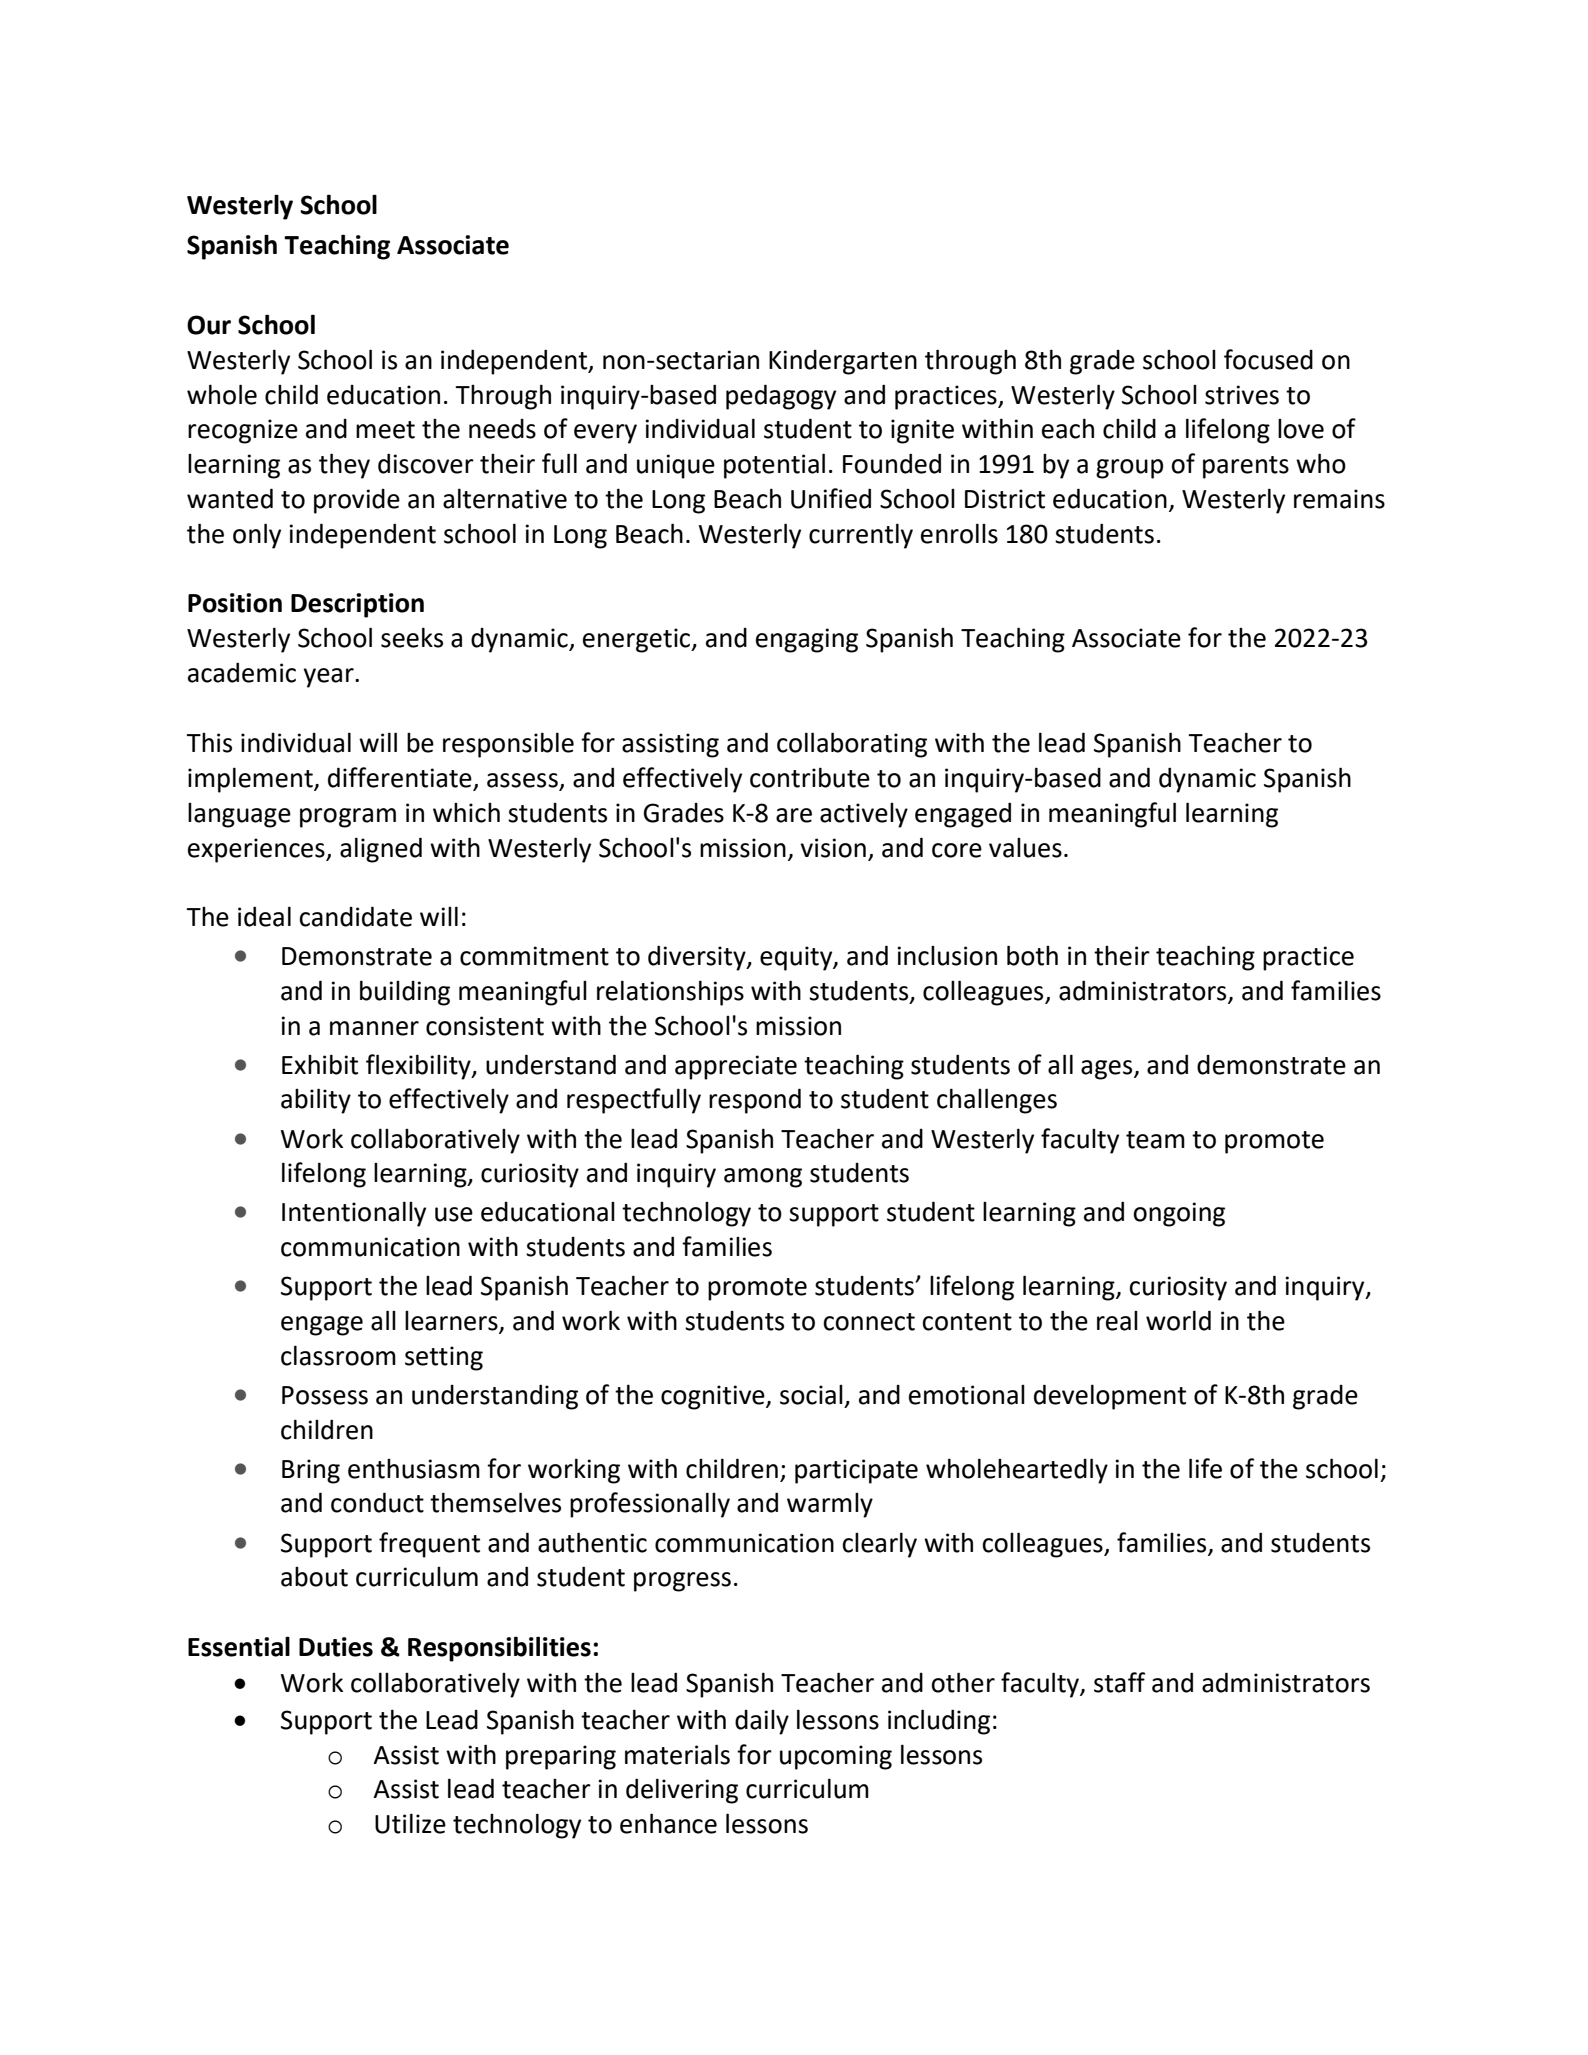  What do you see at coordinates (1025, 848) in the image?
I see `values` at bounding box center [1025, 848].
